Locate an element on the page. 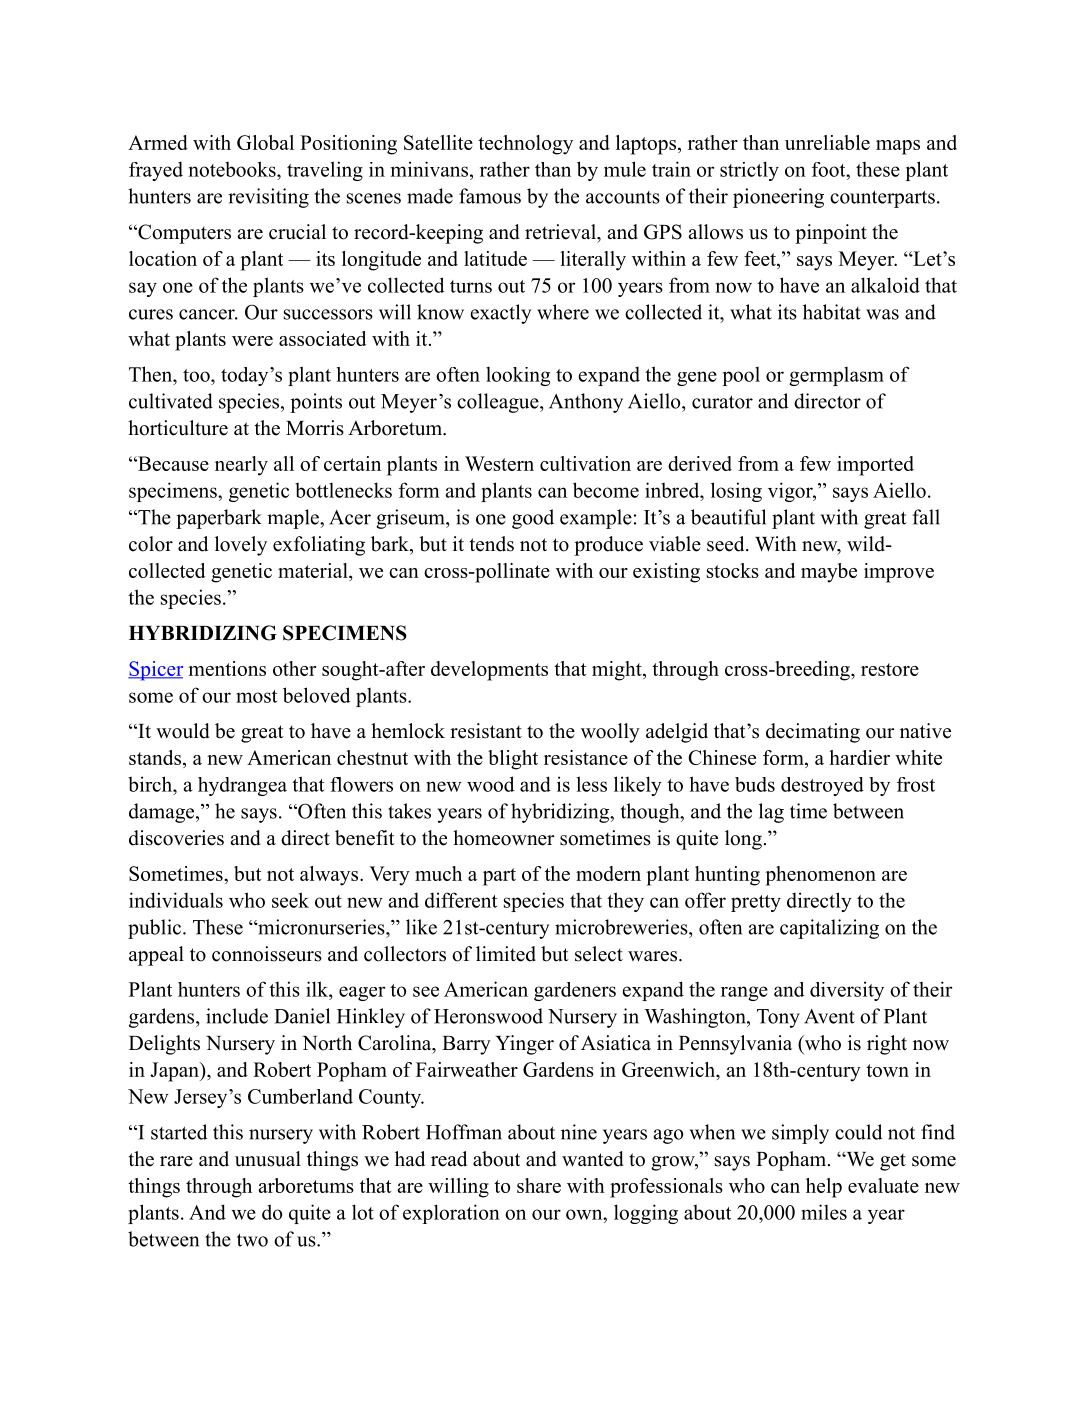  developments is located at coordinates (489, 671).
